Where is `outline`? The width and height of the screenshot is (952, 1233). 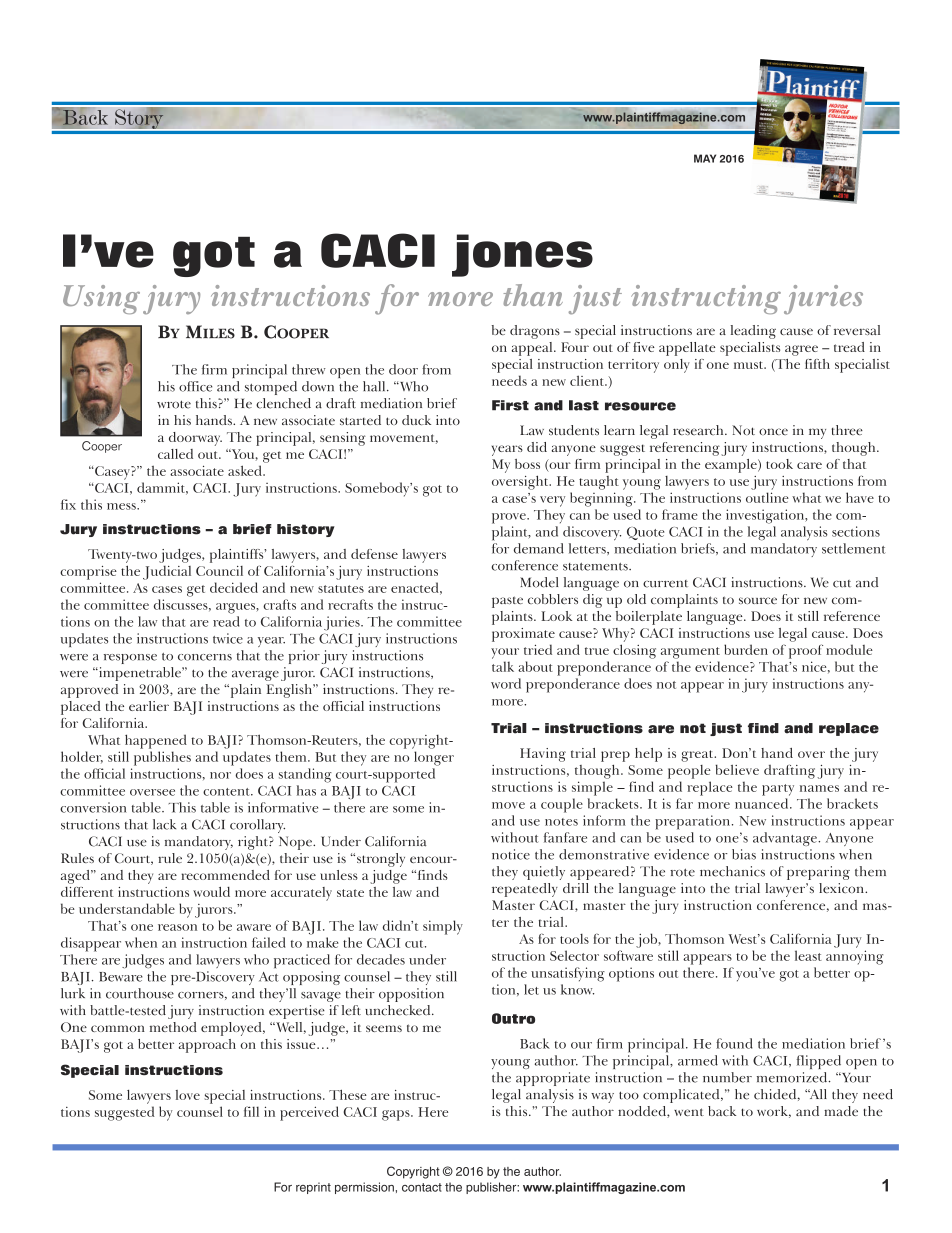
outline is located at coordinates (767, 497).
